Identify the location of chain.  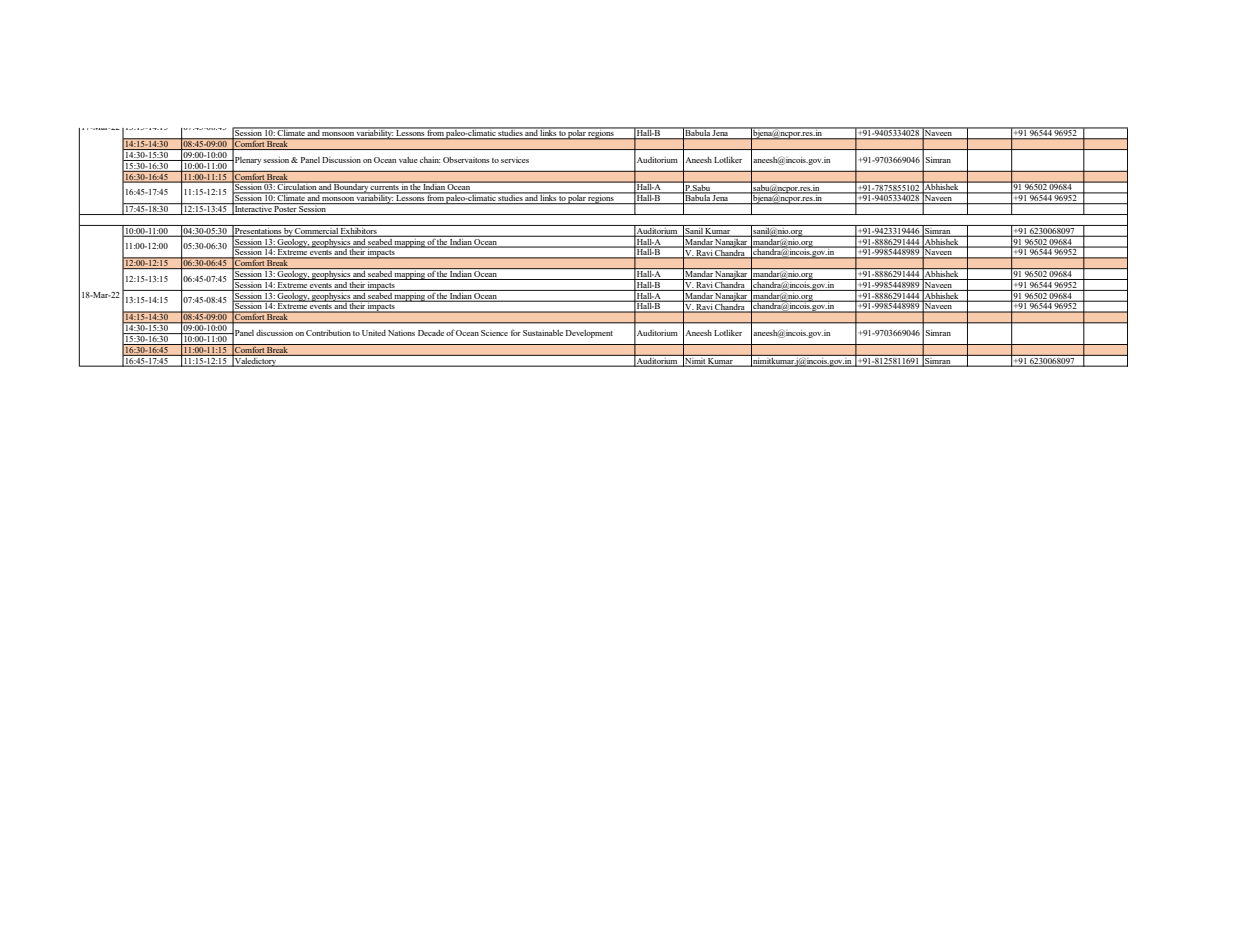
(430, 160).
